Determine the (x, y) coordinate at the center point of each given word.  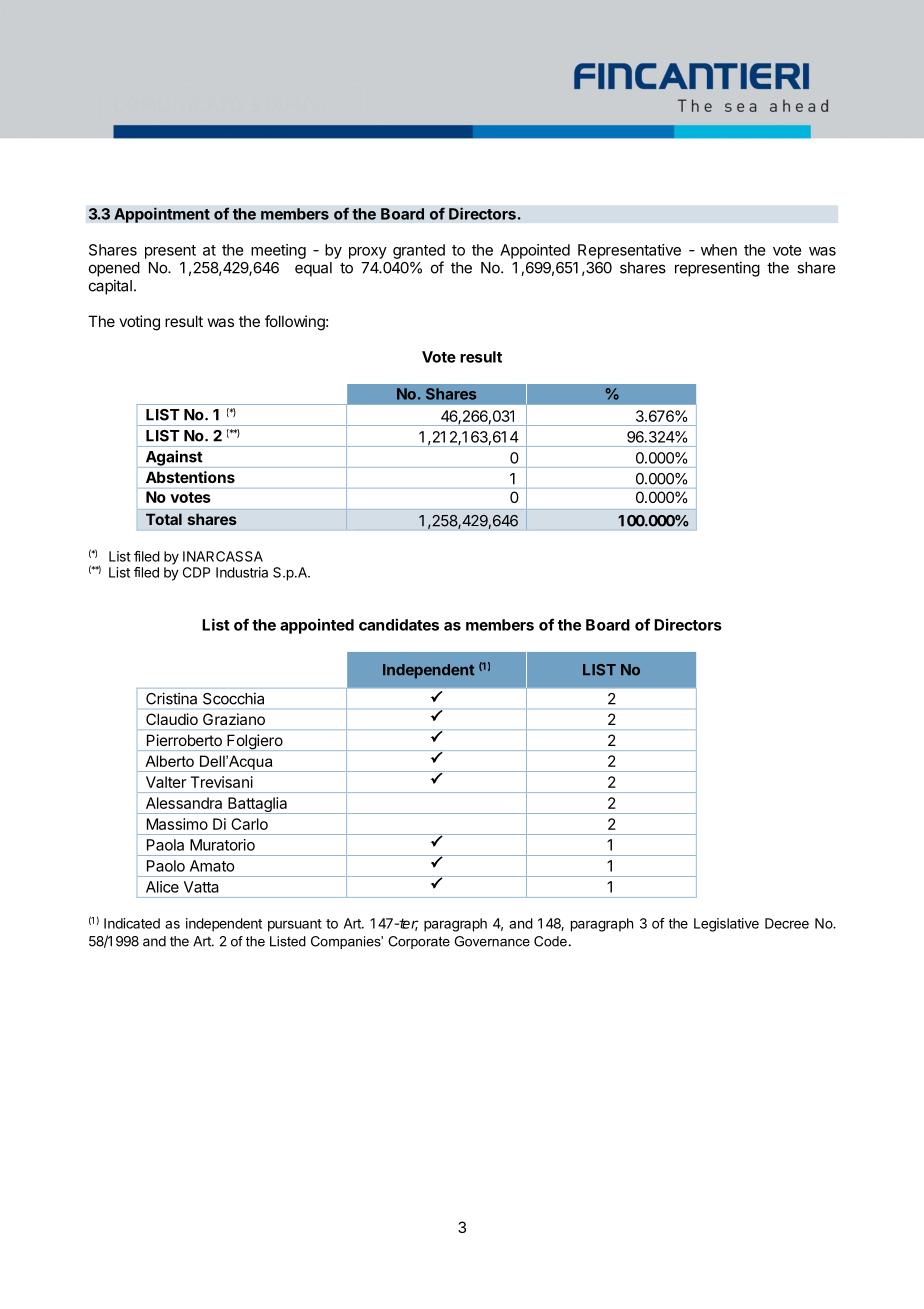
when (719, 250)
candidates (399, 624)
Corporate (419, 942)
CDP (196, 572)
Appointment (162, 215)
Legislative (726, 925)
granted (419, 251)
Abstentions (190, 477)
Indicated (132, 923)
